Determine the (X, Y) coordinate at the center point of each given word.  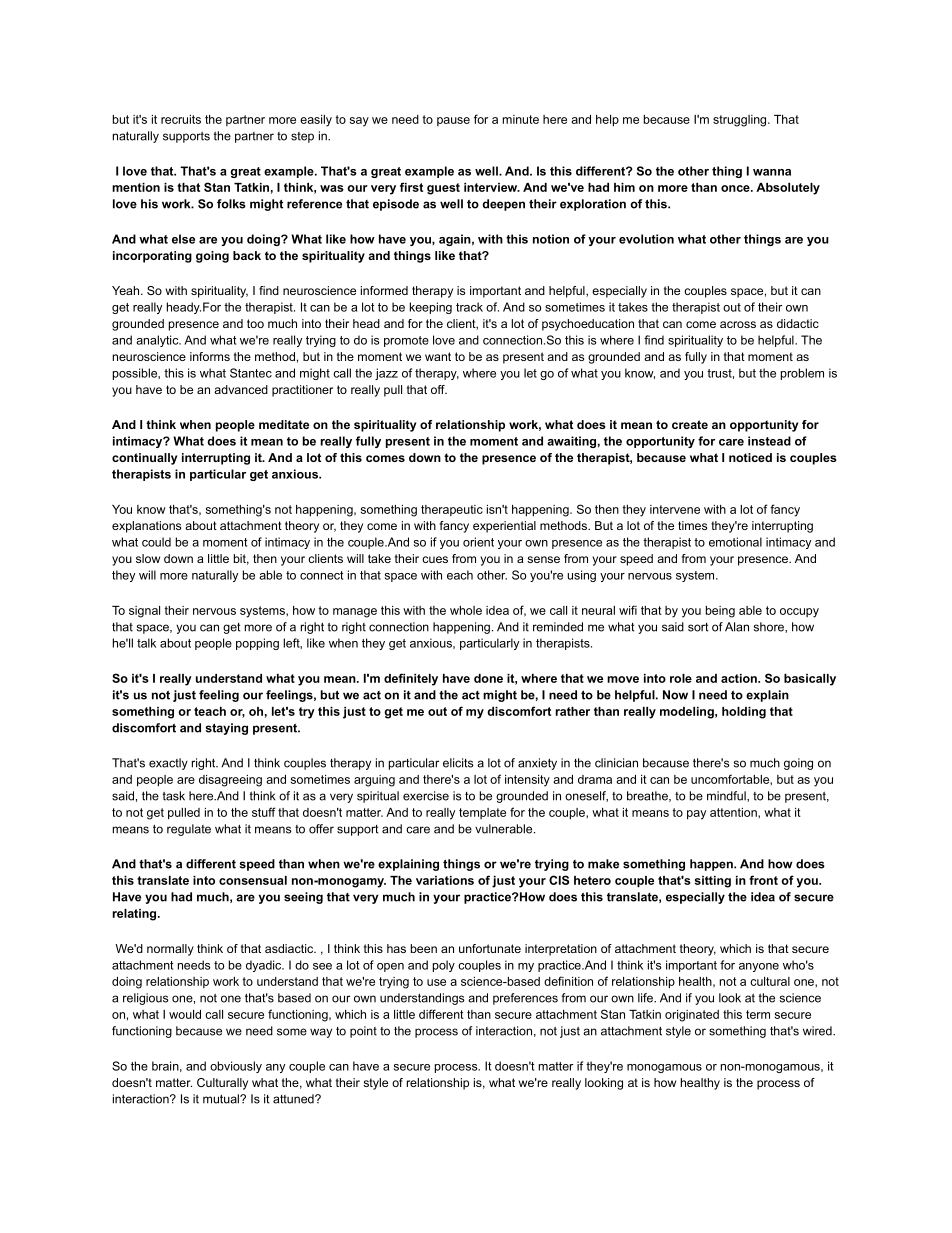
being (720, 612)
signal (144, 612)
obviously (236, 1067)
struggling (741, 121)
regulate (189, 830)
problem (802, 374)
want (438, 356)
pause (453, 121)
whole (466, 610)
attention (734, 812)
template (482, 813)
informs (210, 356)
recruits (181, 119)
